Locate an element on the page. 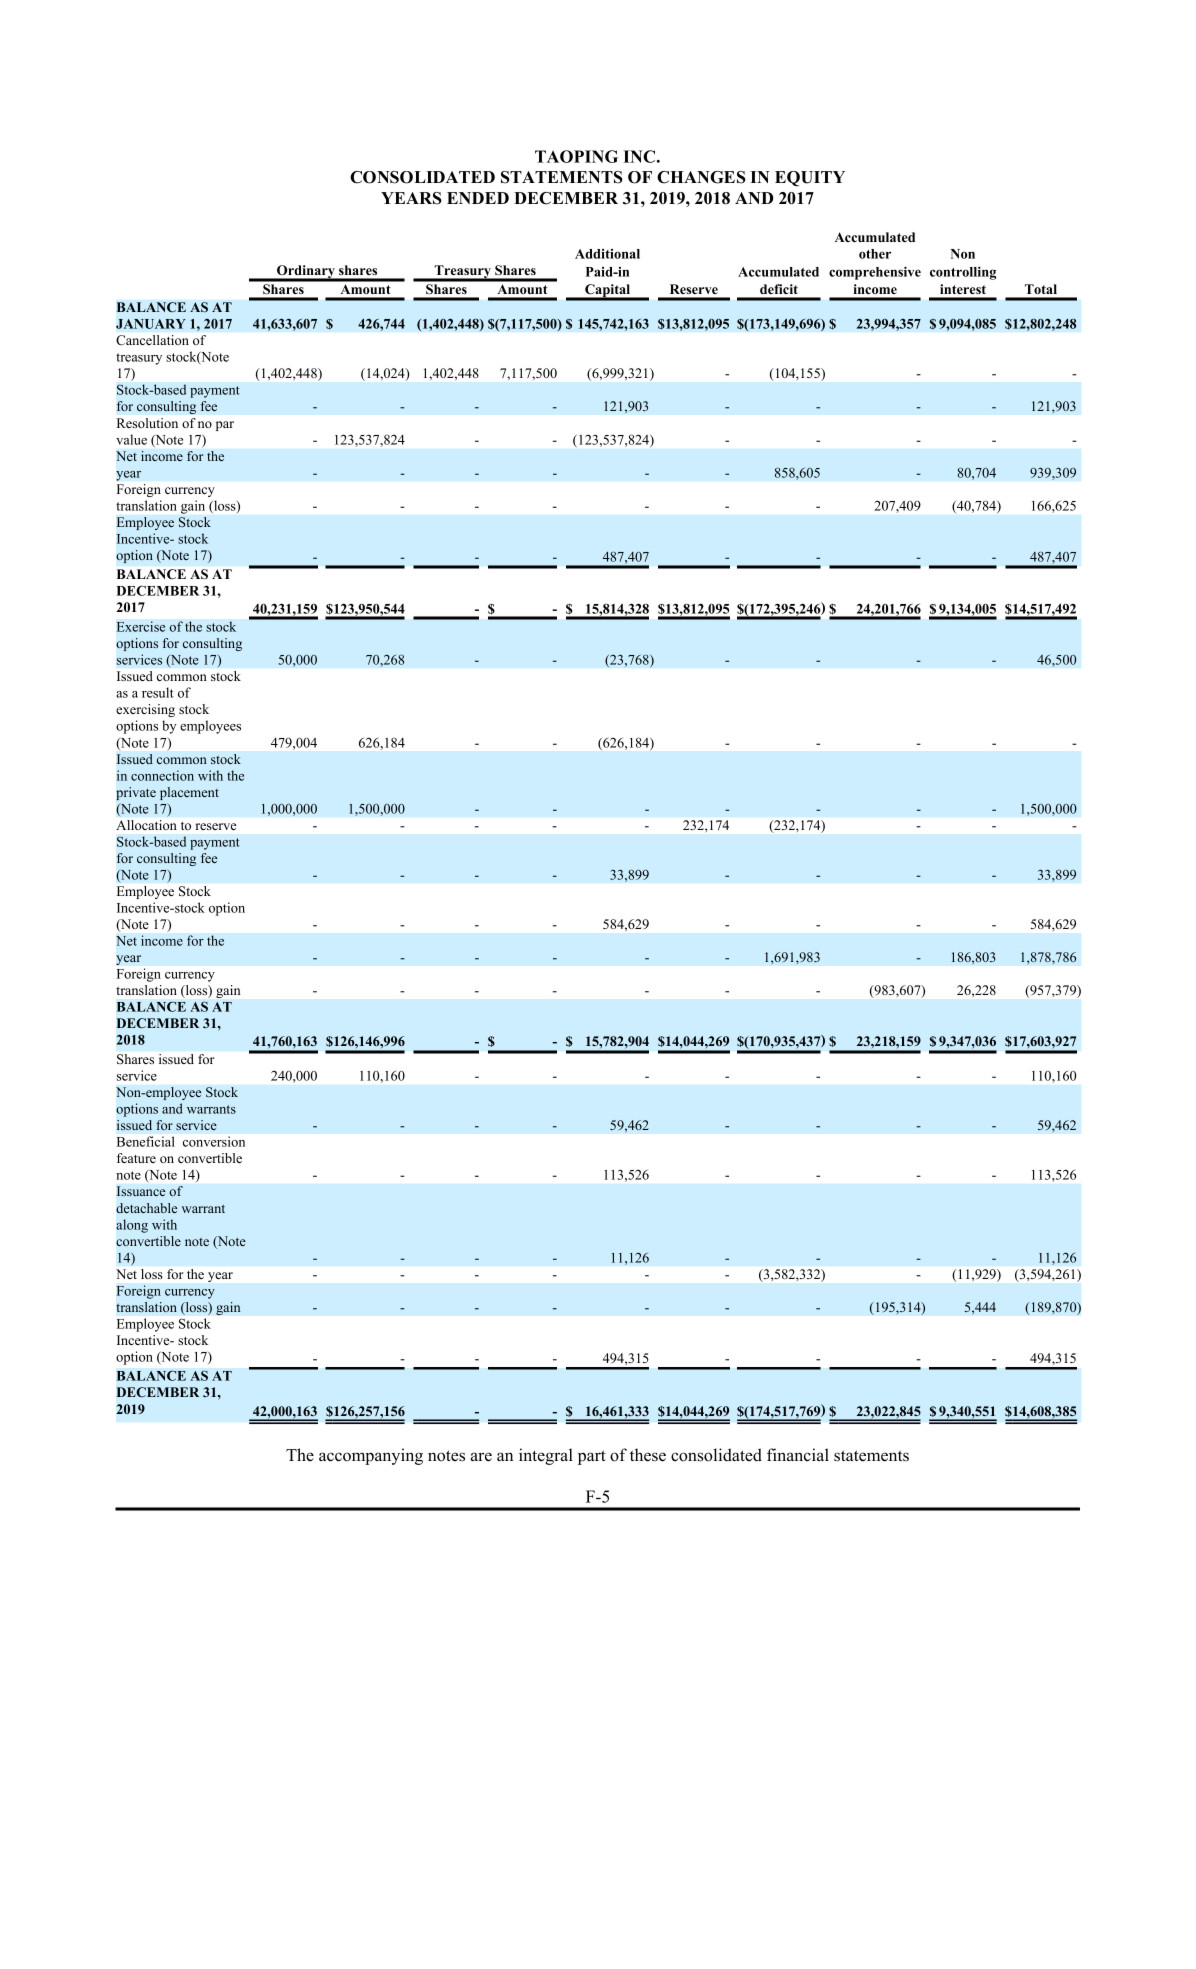  comprehensive is located at coordinates (875, 273).
